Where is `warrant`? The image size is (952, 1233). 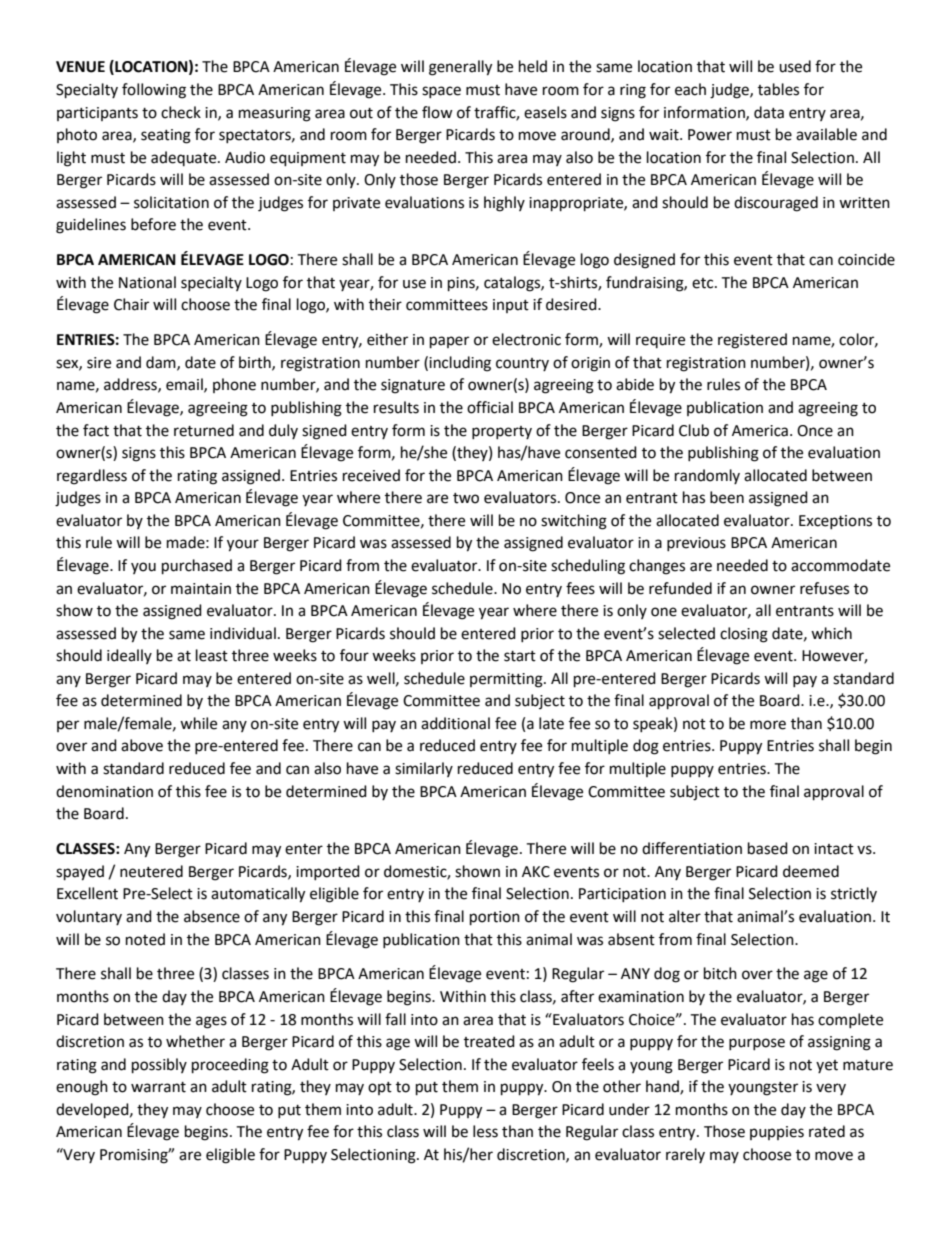
warrant is located at coordinates (158, 1087).
